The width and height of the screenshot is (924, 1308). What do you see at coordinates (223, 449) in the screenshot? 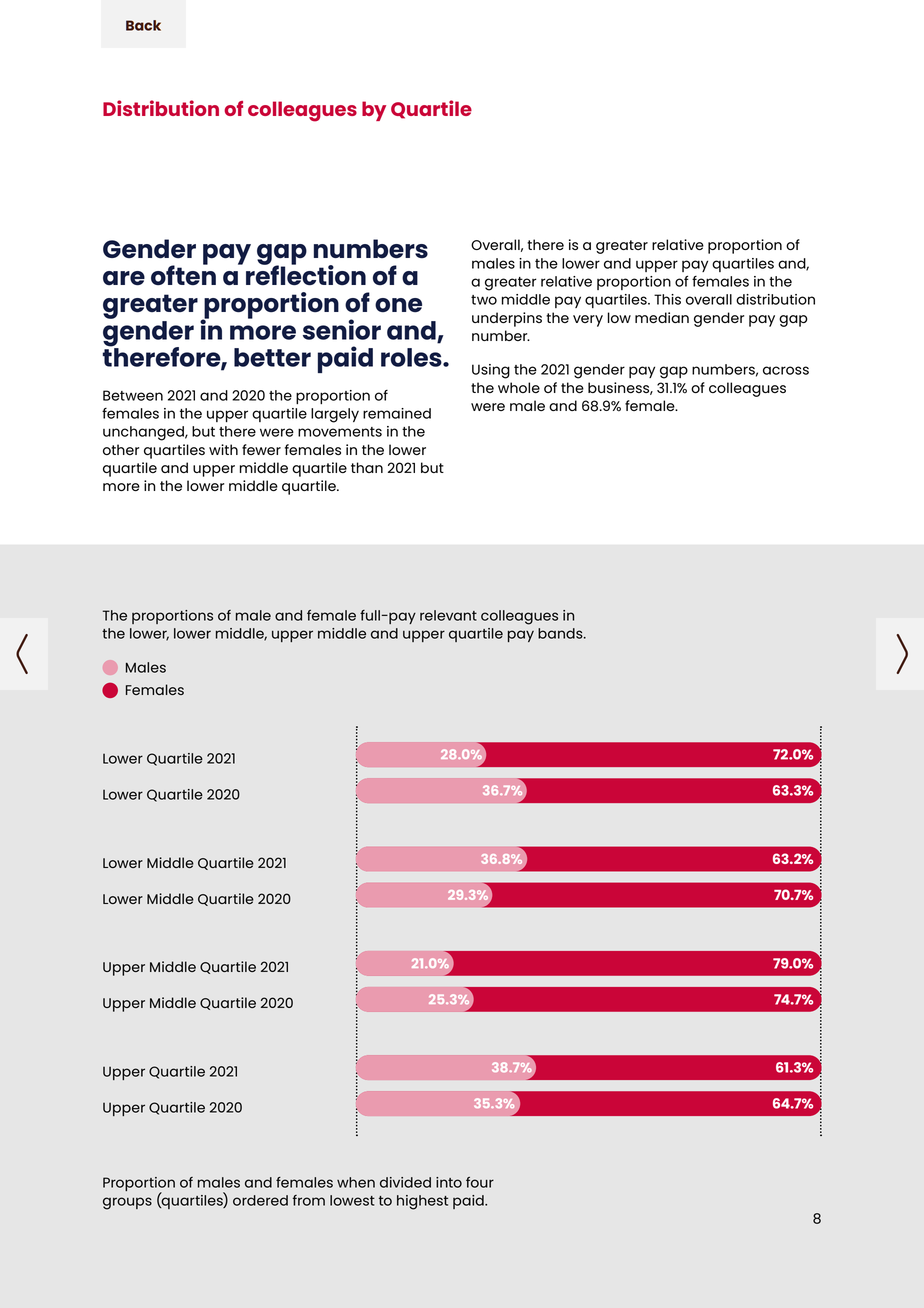
I see `with` at bounding box center [223, 449].
